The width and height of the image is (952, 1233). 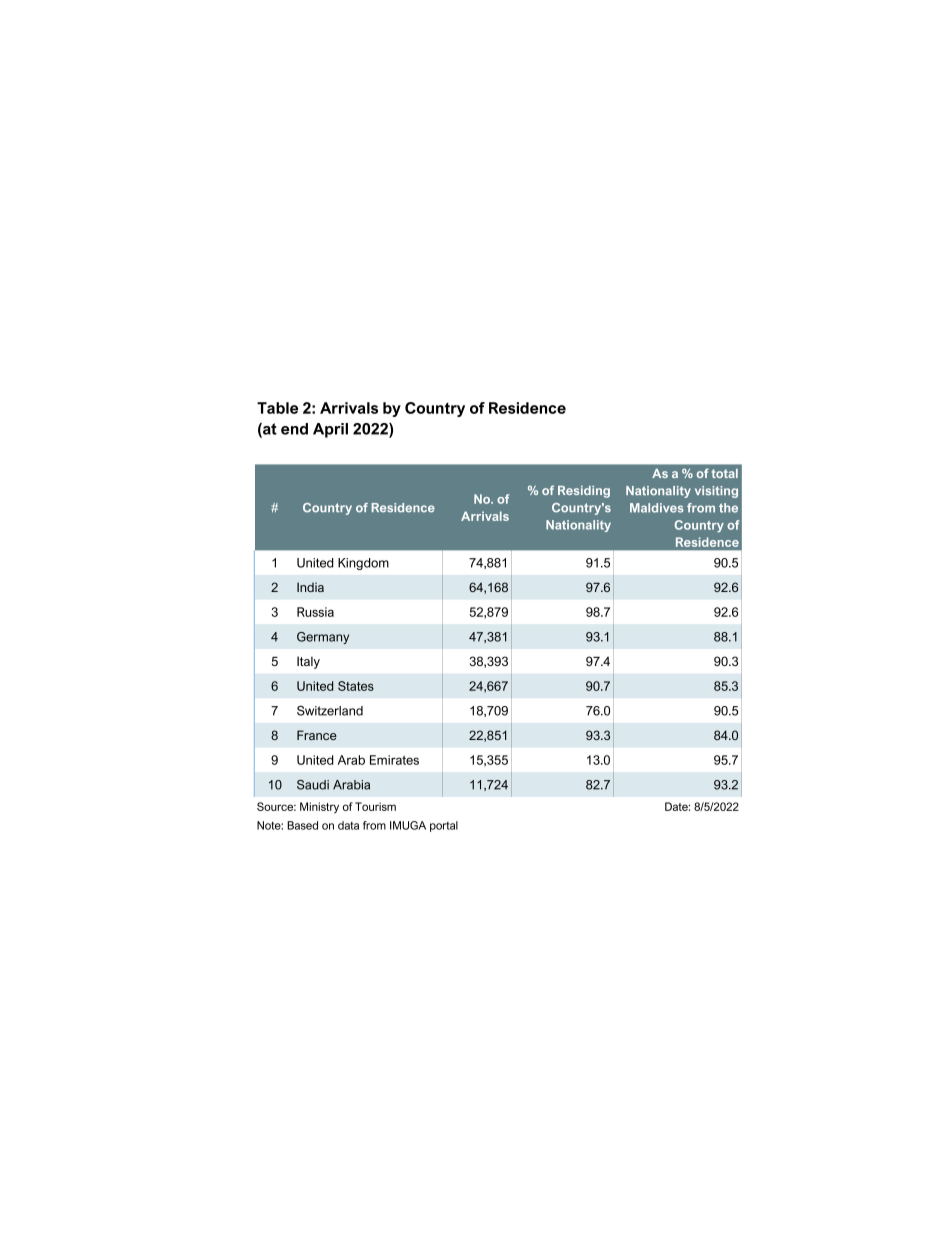 What do you see at coordinates (356, 686) in the image?
I see `States` at bounding box center [356, 686].
